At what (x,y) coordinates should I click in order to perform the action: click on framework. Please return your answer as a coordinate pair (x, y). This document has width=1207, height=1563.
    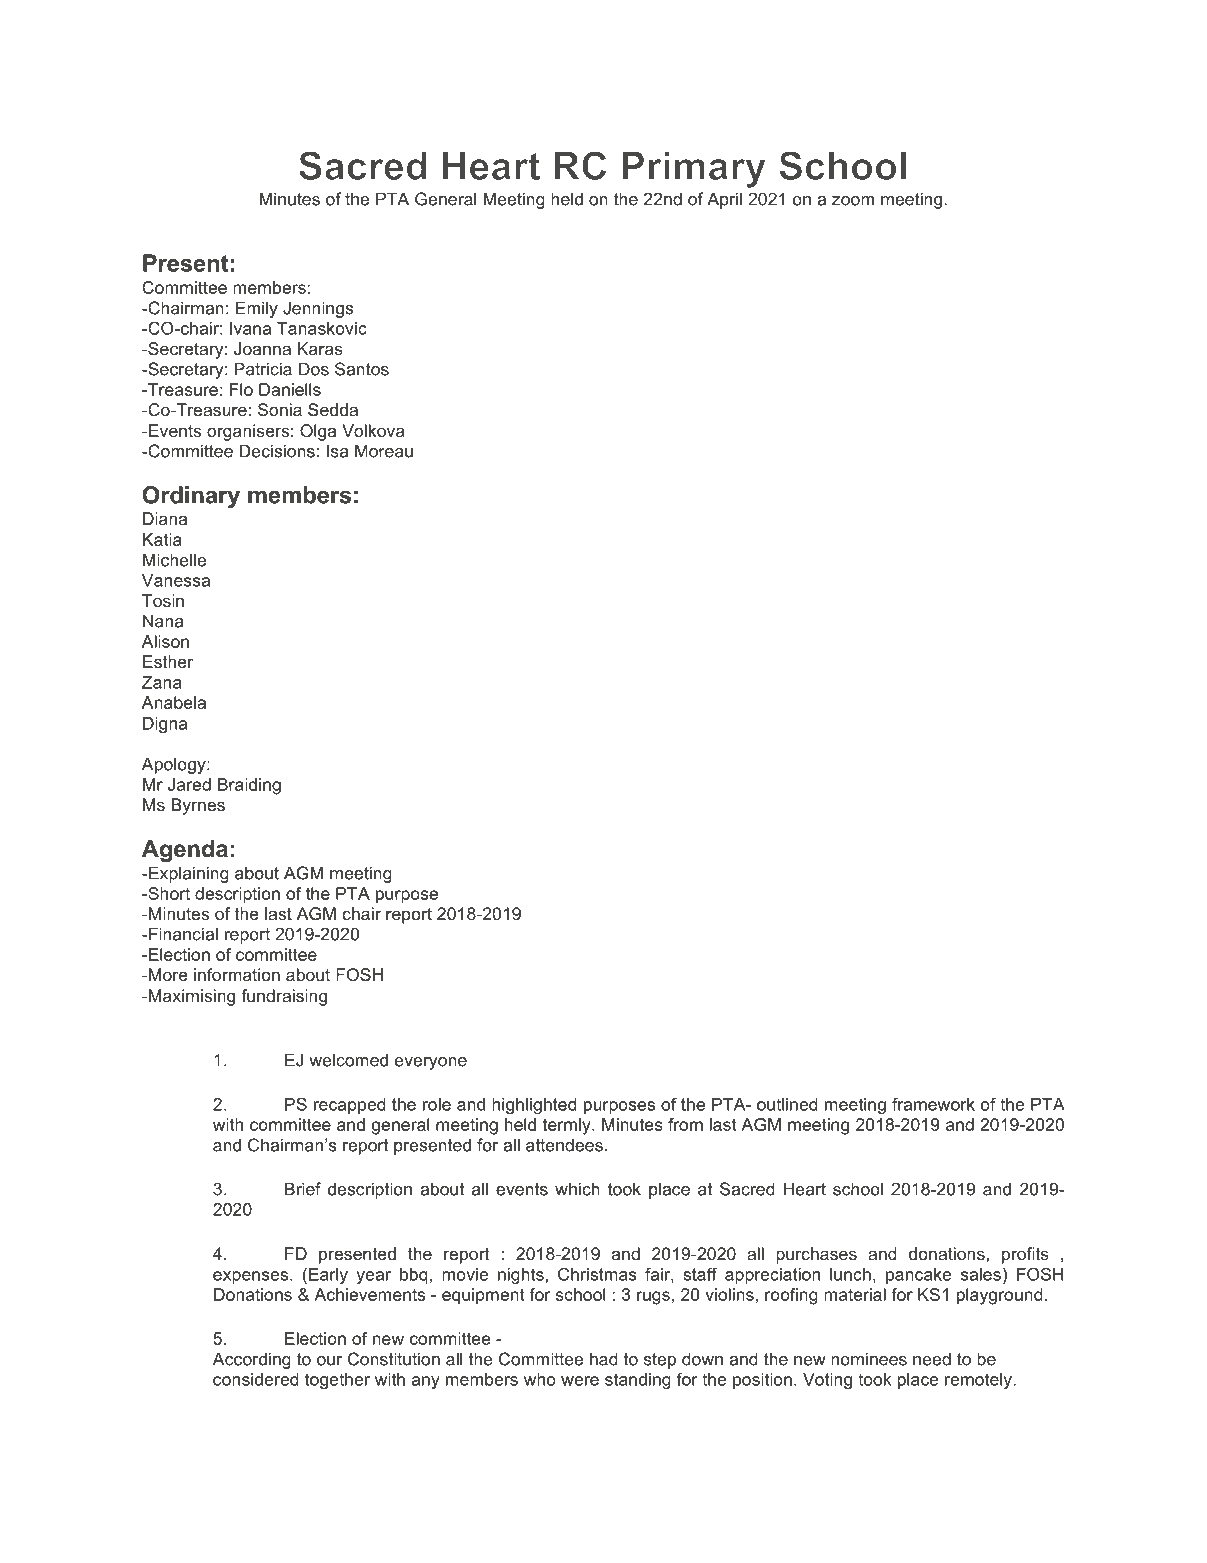
    Looking at the image, I should click on (933, 1104).
